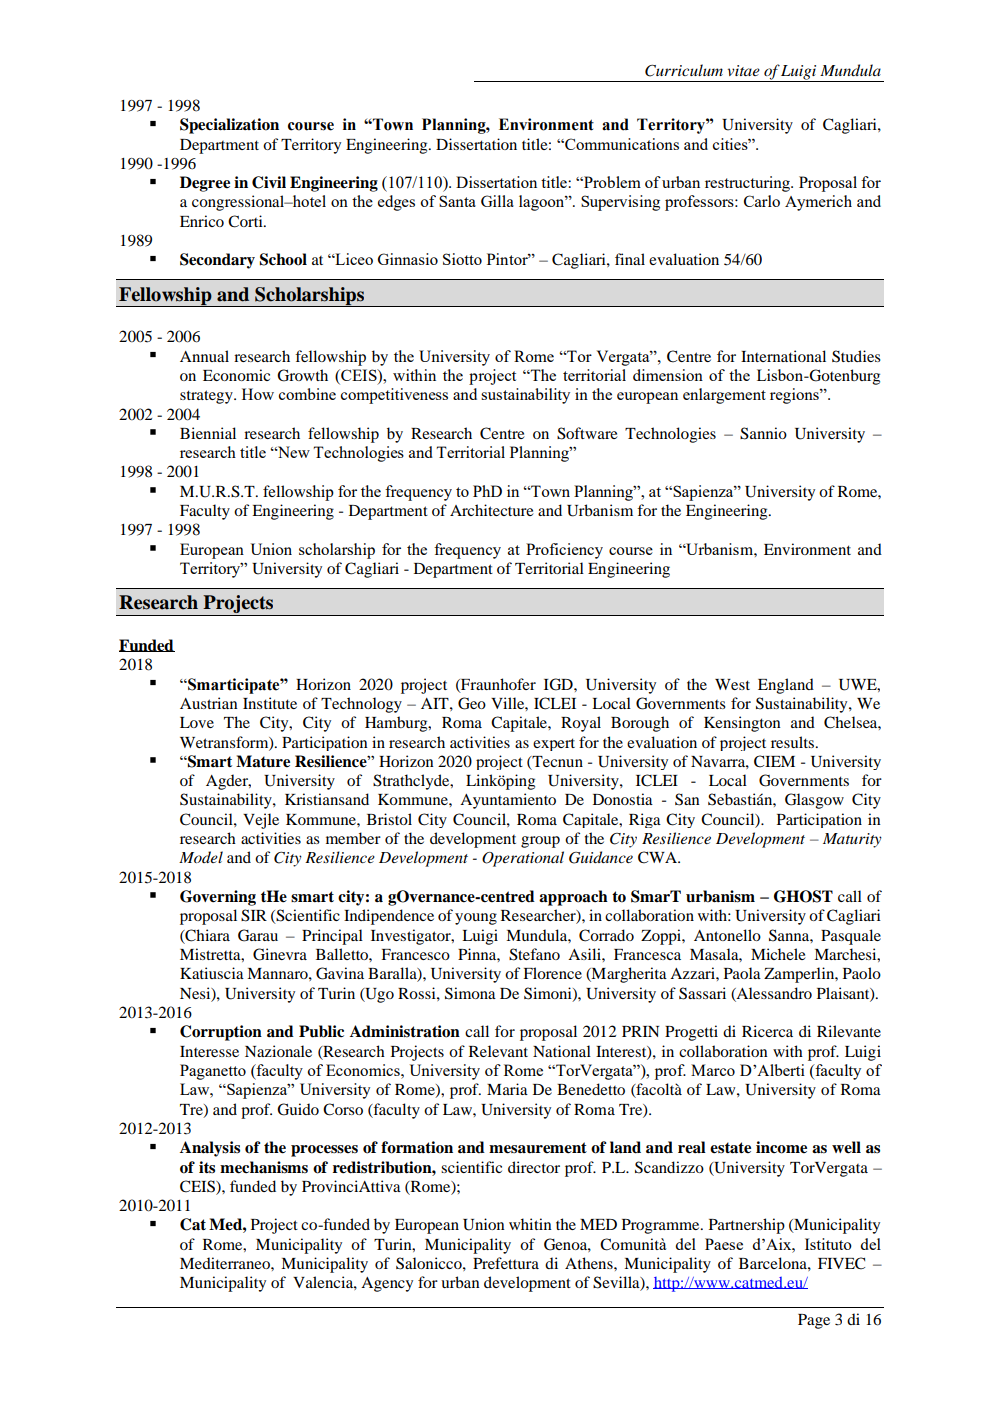  What do you see at coordinates (523, 859) in the screenshot?
I see `Operational` at bounding box center [523, 859].
